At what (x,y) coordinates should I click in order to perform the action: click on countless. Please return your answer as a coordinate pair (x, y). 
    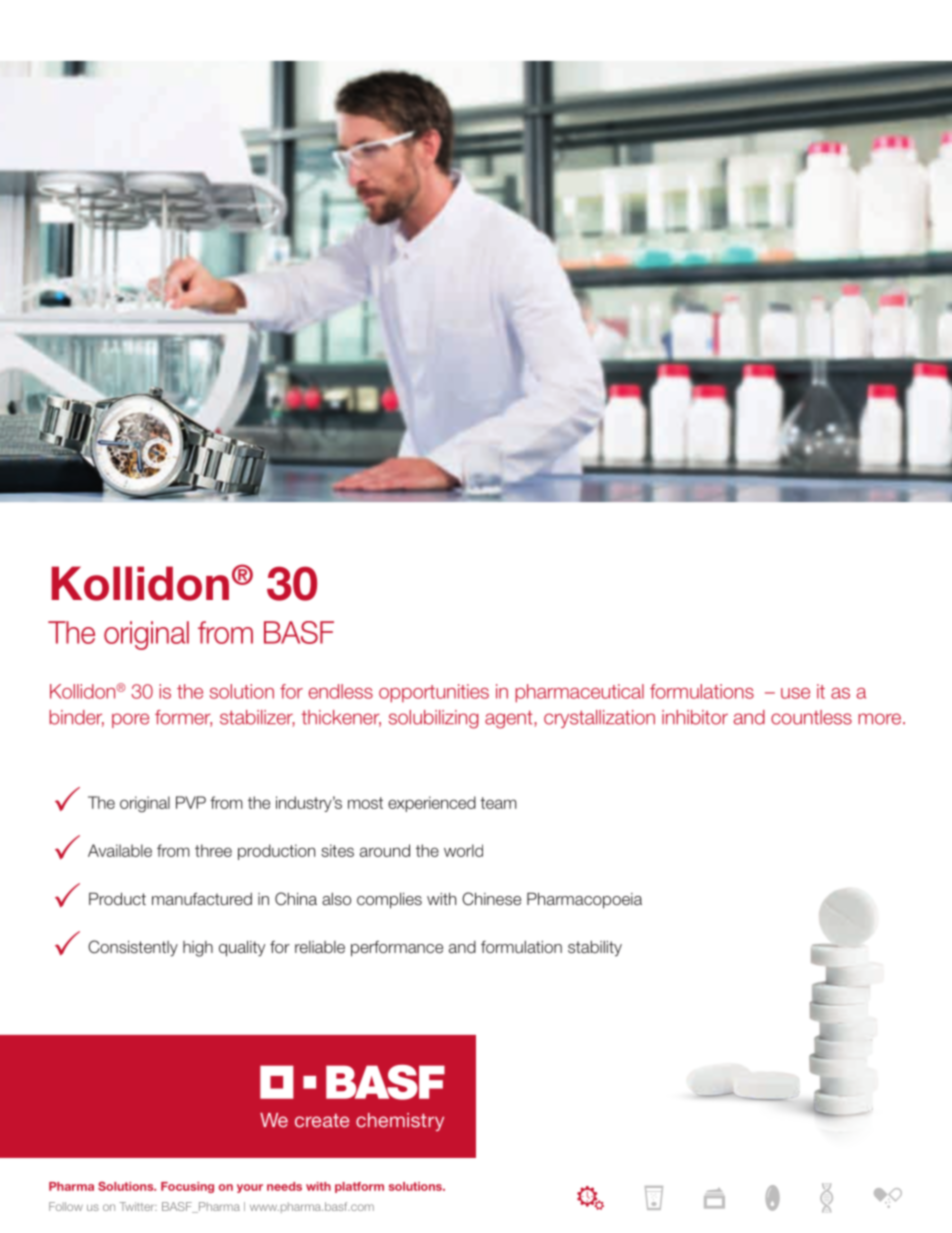
    Looking at the image, I should click on (811, 717).
